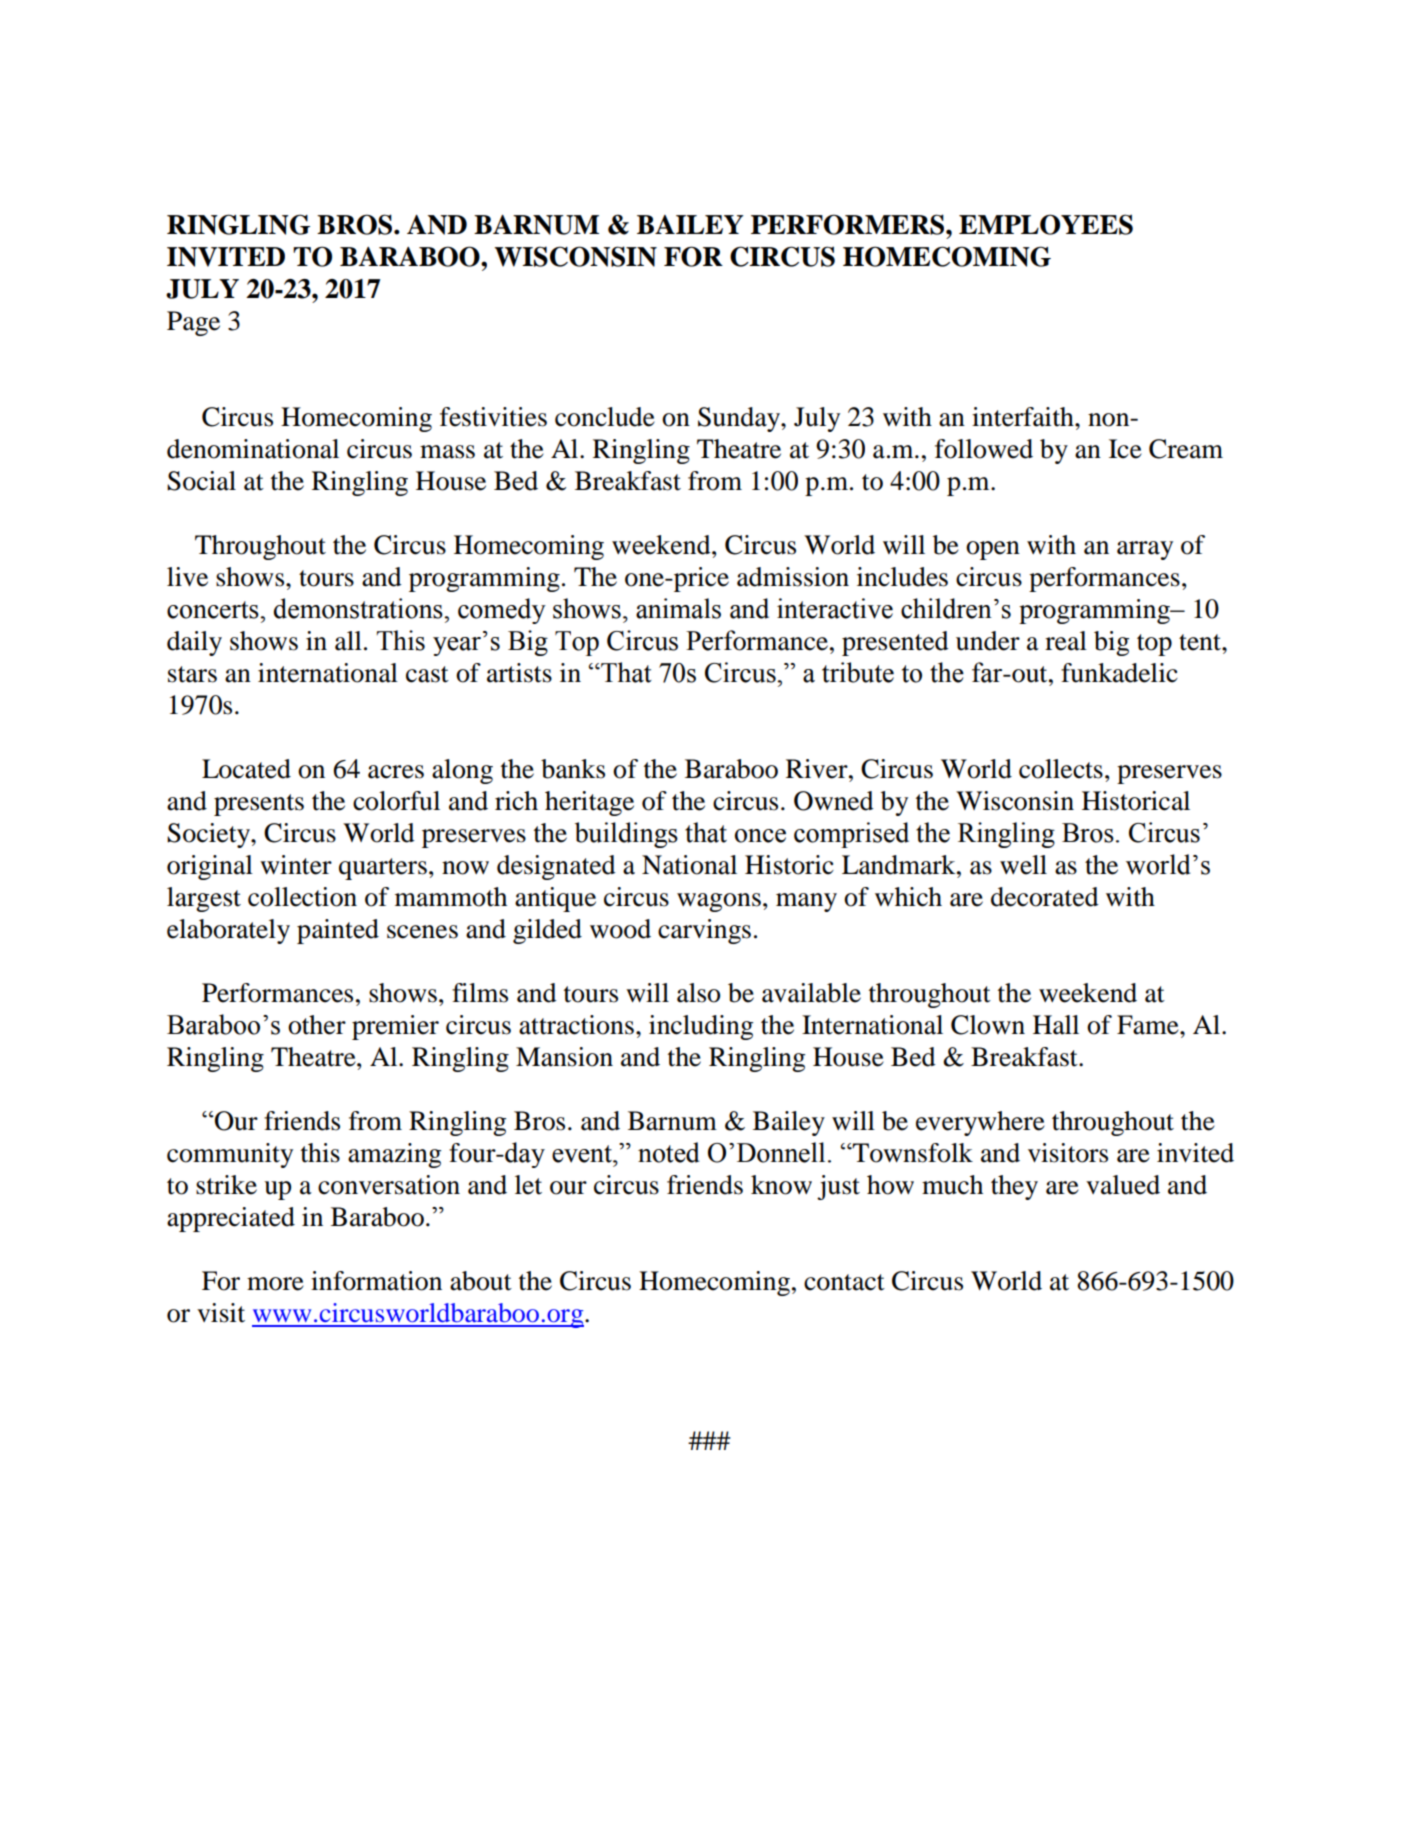 This image has height=1837, width=1419. Describe the element at coordinates (1061, 769) in the image. I see `collects` at that location.
